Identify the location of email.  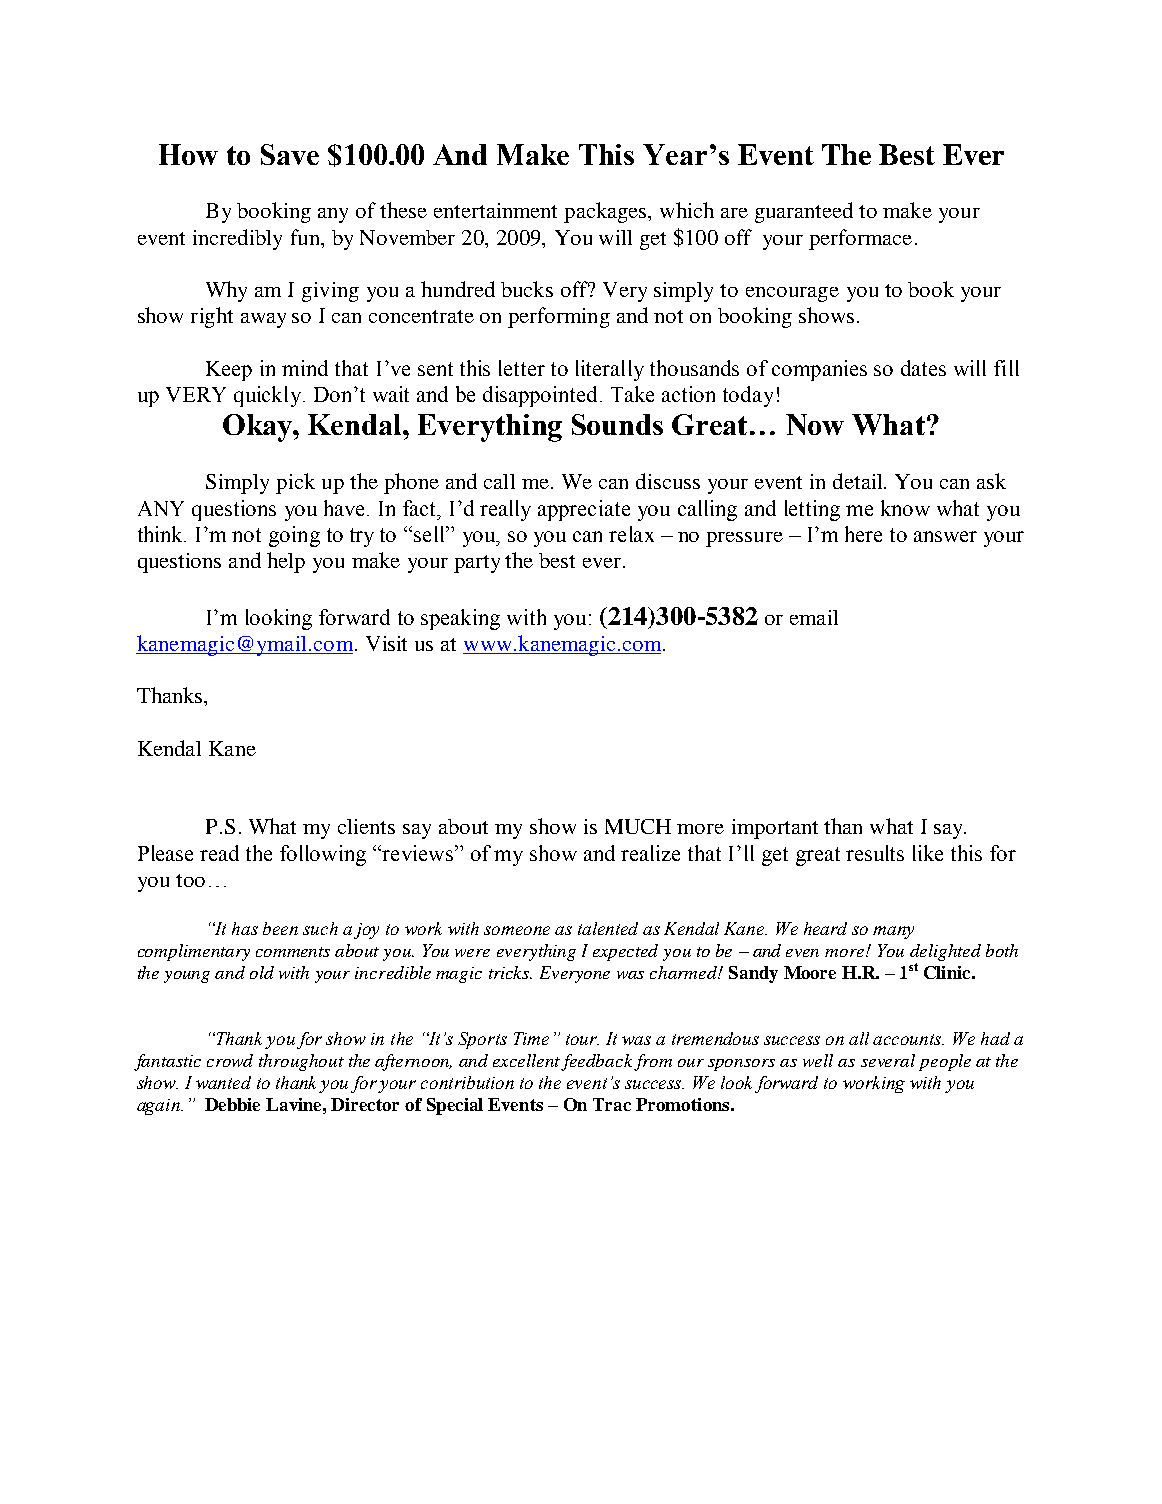
(814, 617).
